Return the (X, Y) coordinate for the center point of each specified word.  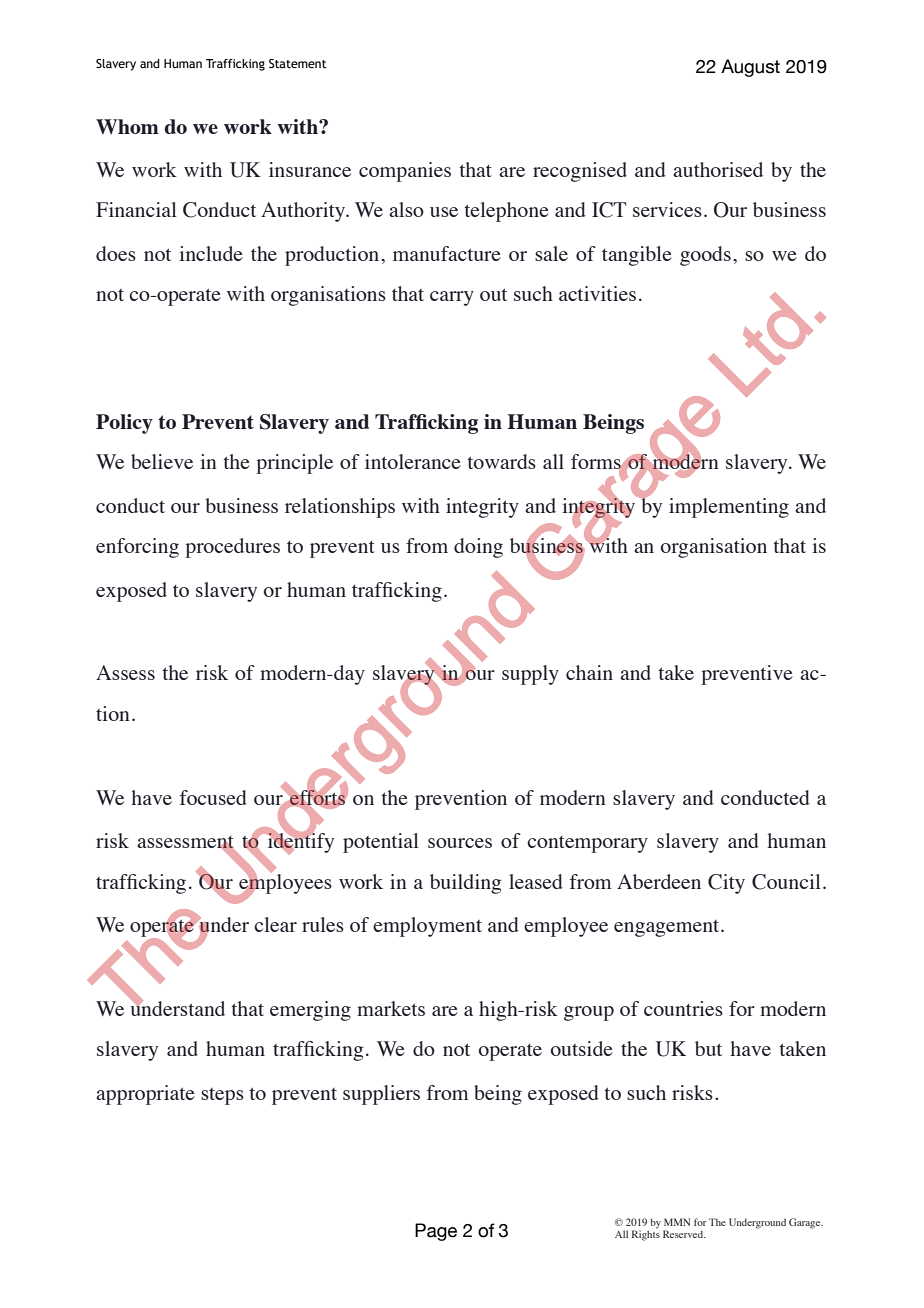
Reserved (684, 1234)
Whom (127, 126)
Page (436, 1232)
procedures (232, 548)
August (750, 68)
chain (589, 672)
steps (222, 1096)
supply (530, 675)
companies (405, 172)
